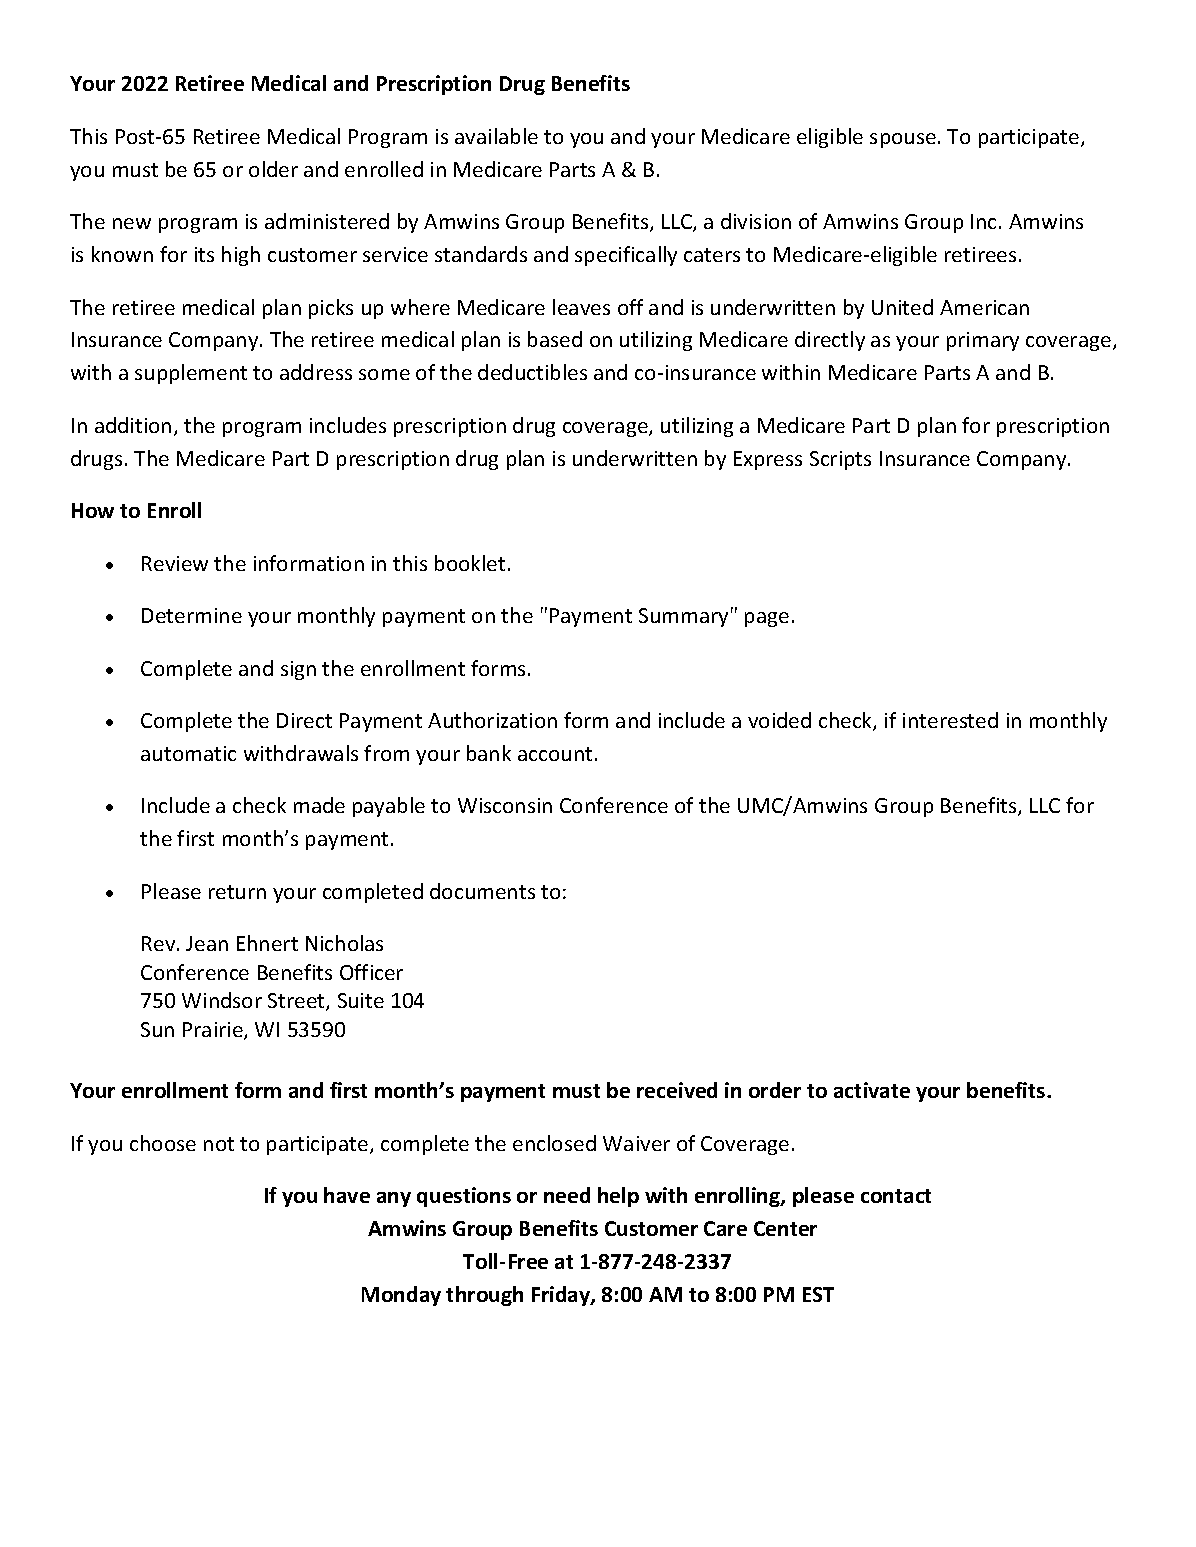 Image resolution: width=1196 pixels, height=1547 pixels. Describe the element at coordinates (872, 1090) in the screenshot. I see `activate` at that location.
